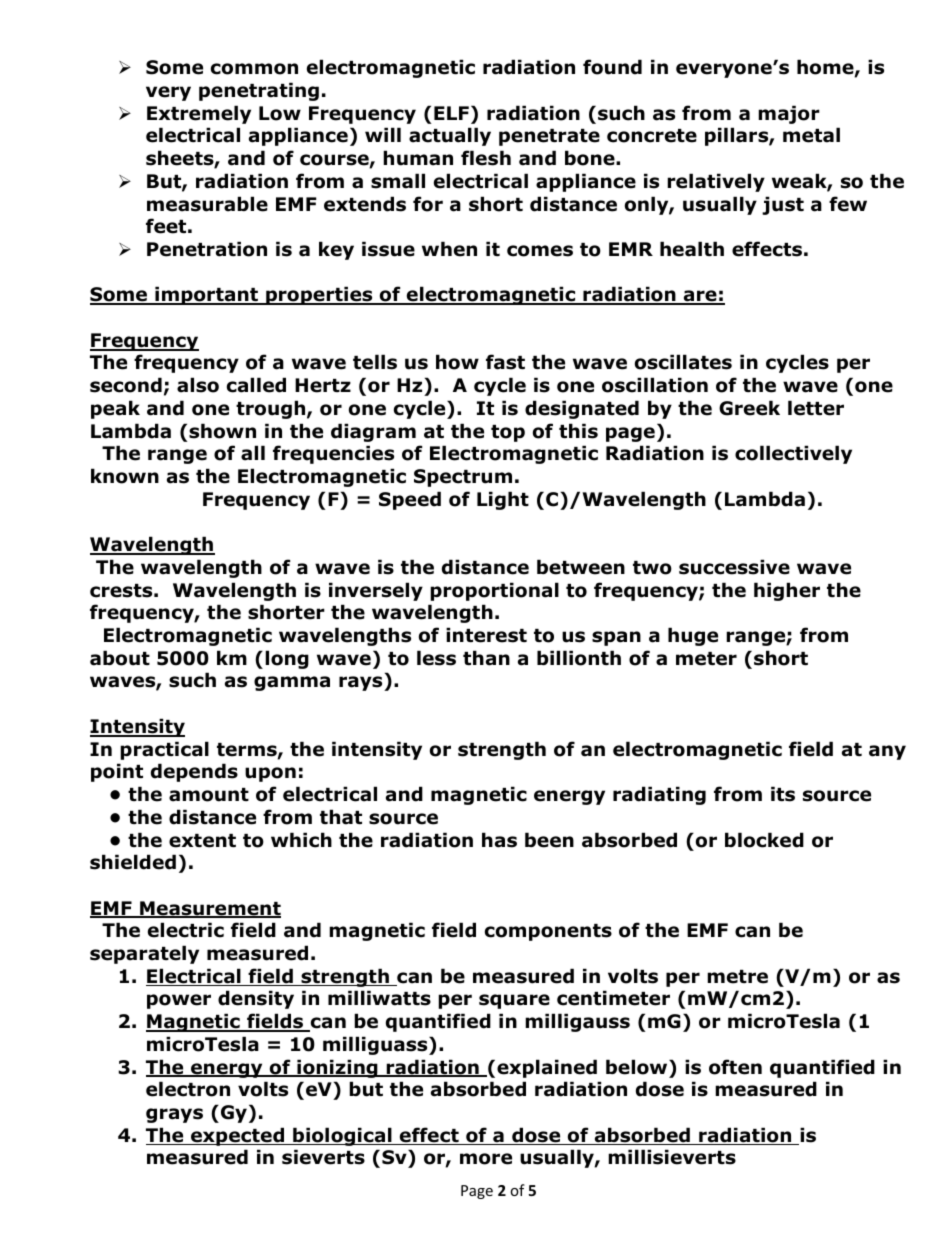  I want to click on major, so click(789, 114).
